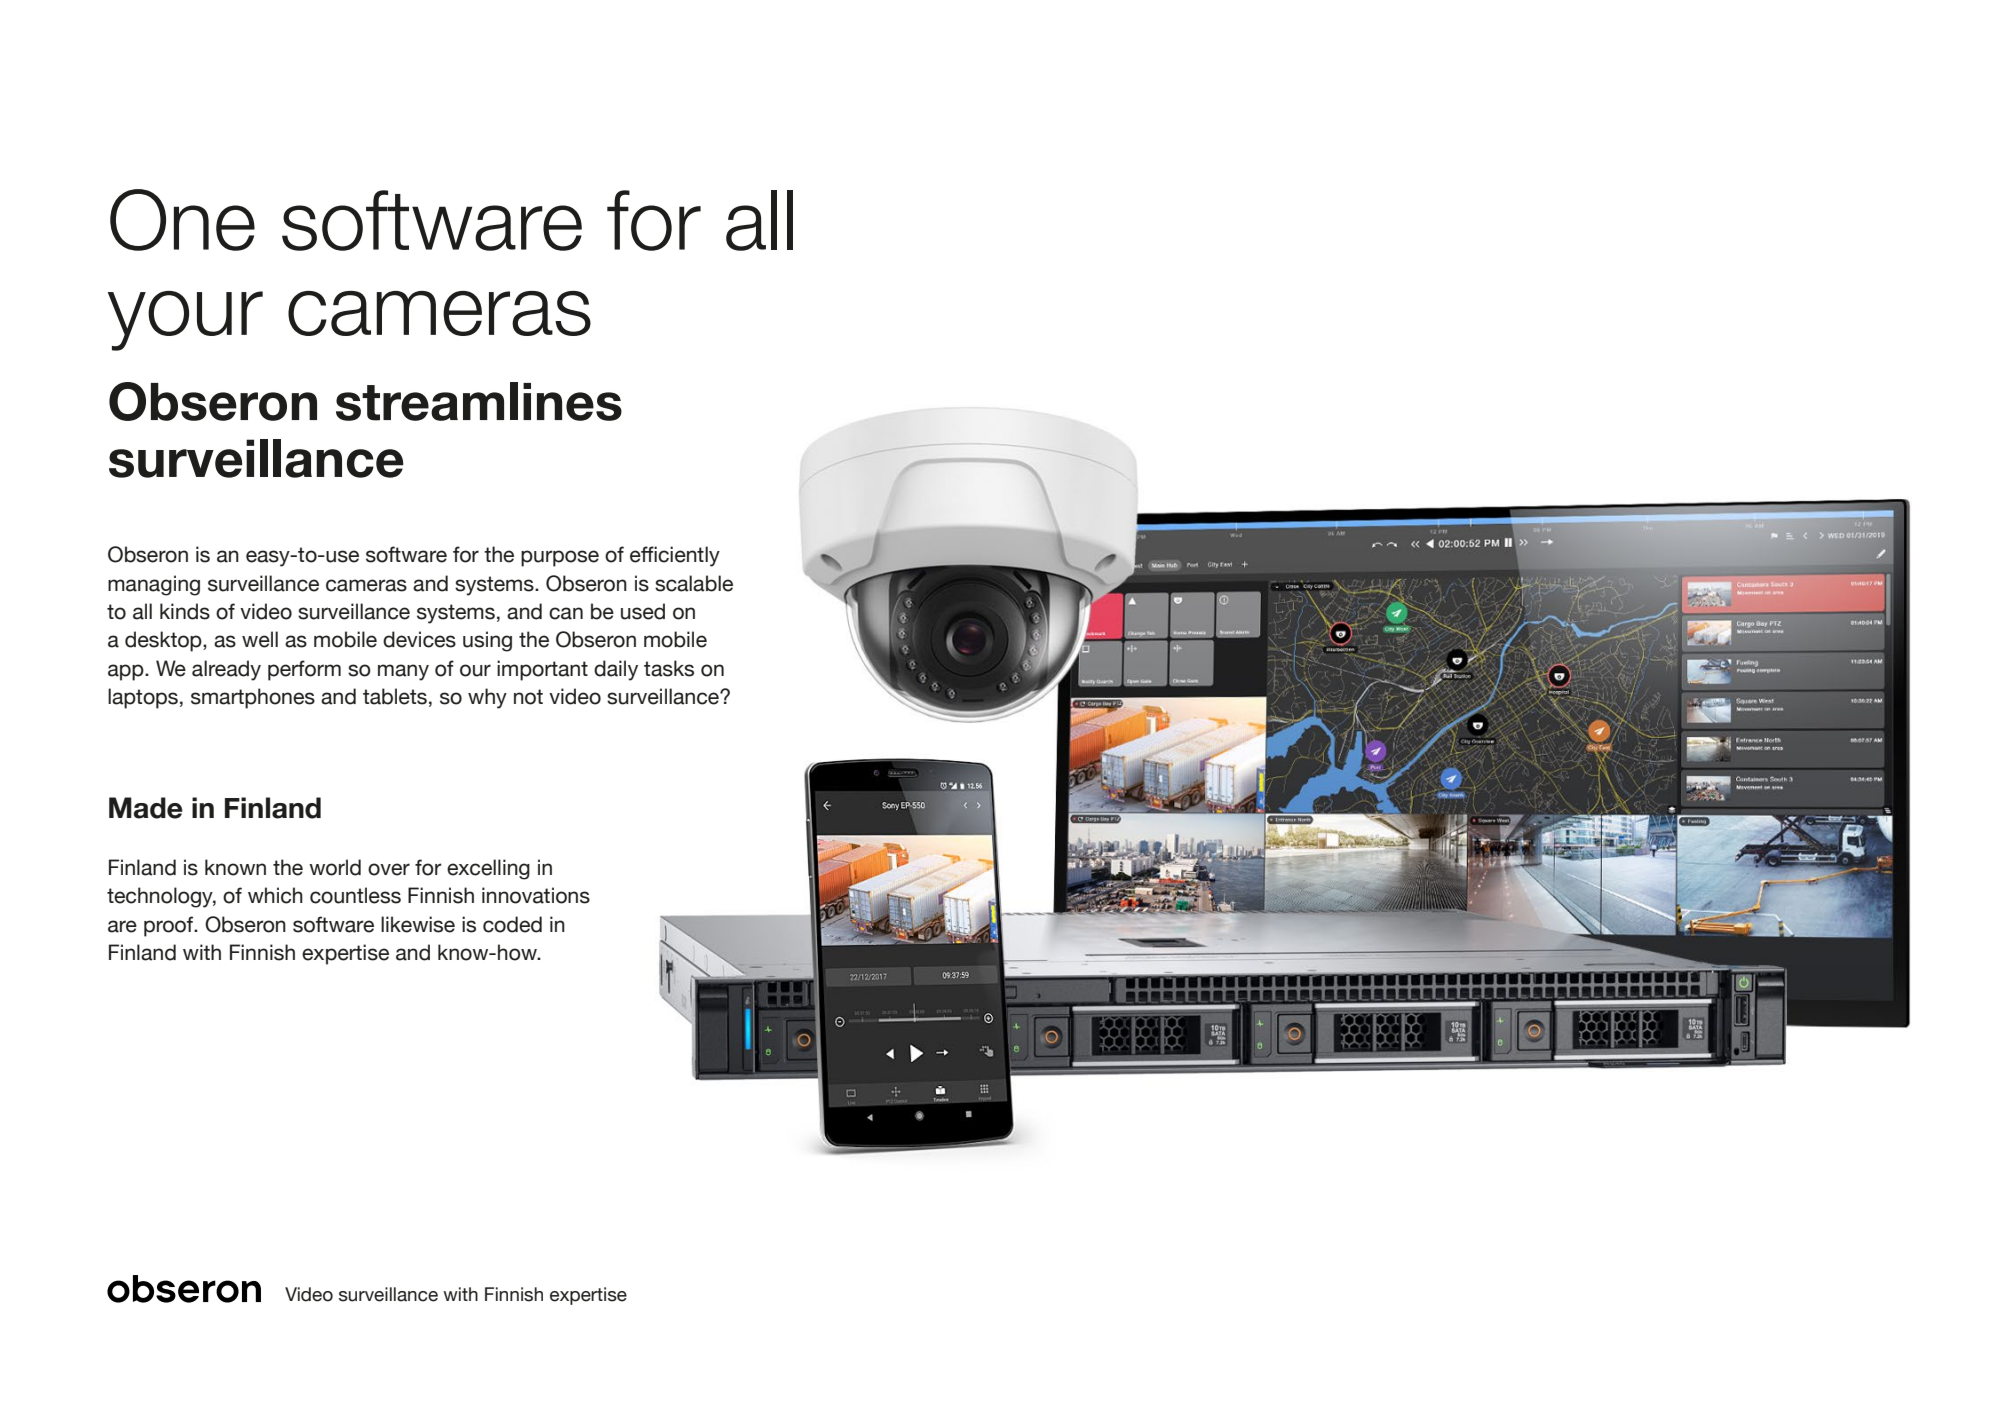 The height and width of the document is (1410, 1995). What do you see at coordinates (675, 556) in the document?
I see `efficiently` at bounding box center [675, 556].
